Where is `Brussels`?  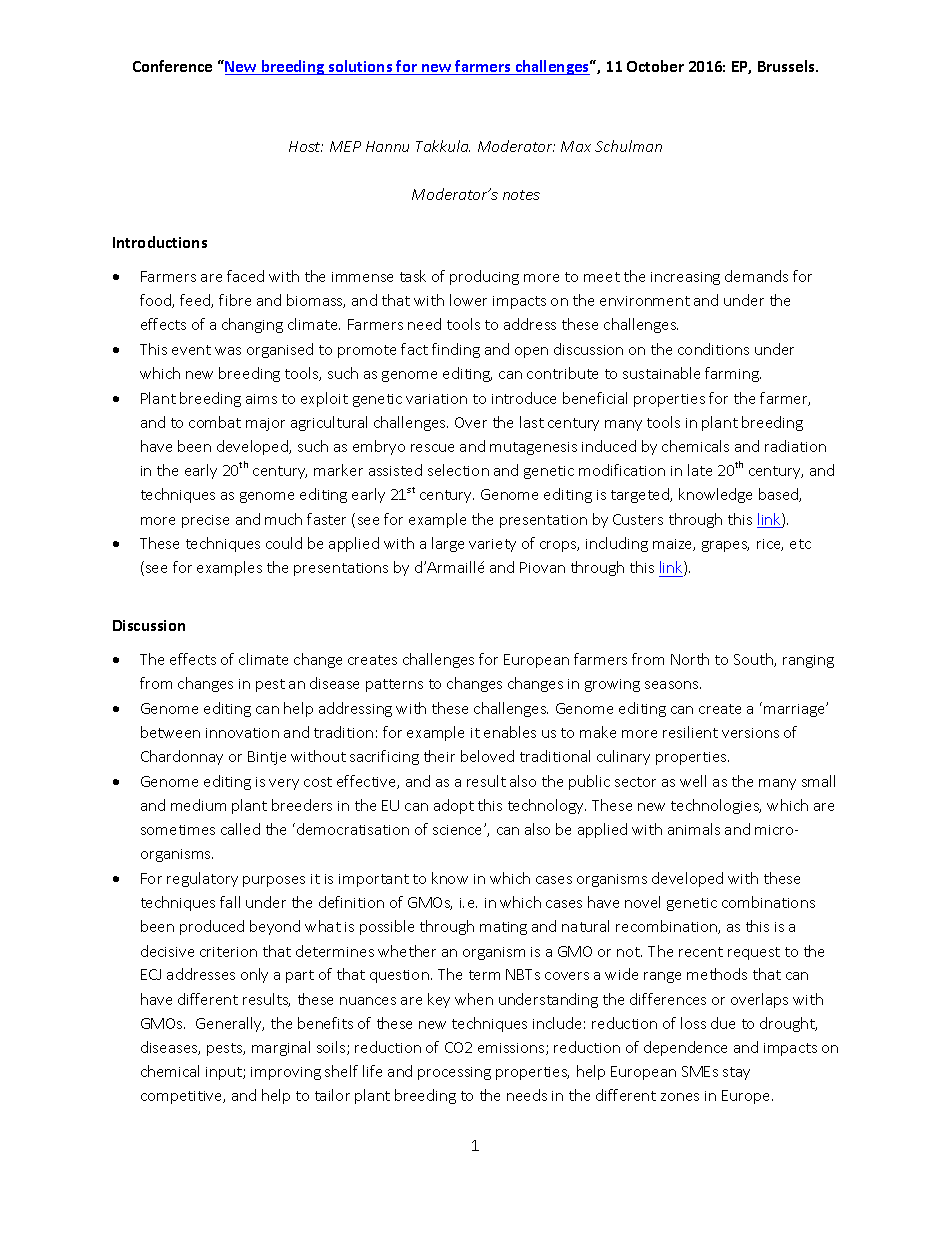 Brussels is located at coordinates (787, 66).
